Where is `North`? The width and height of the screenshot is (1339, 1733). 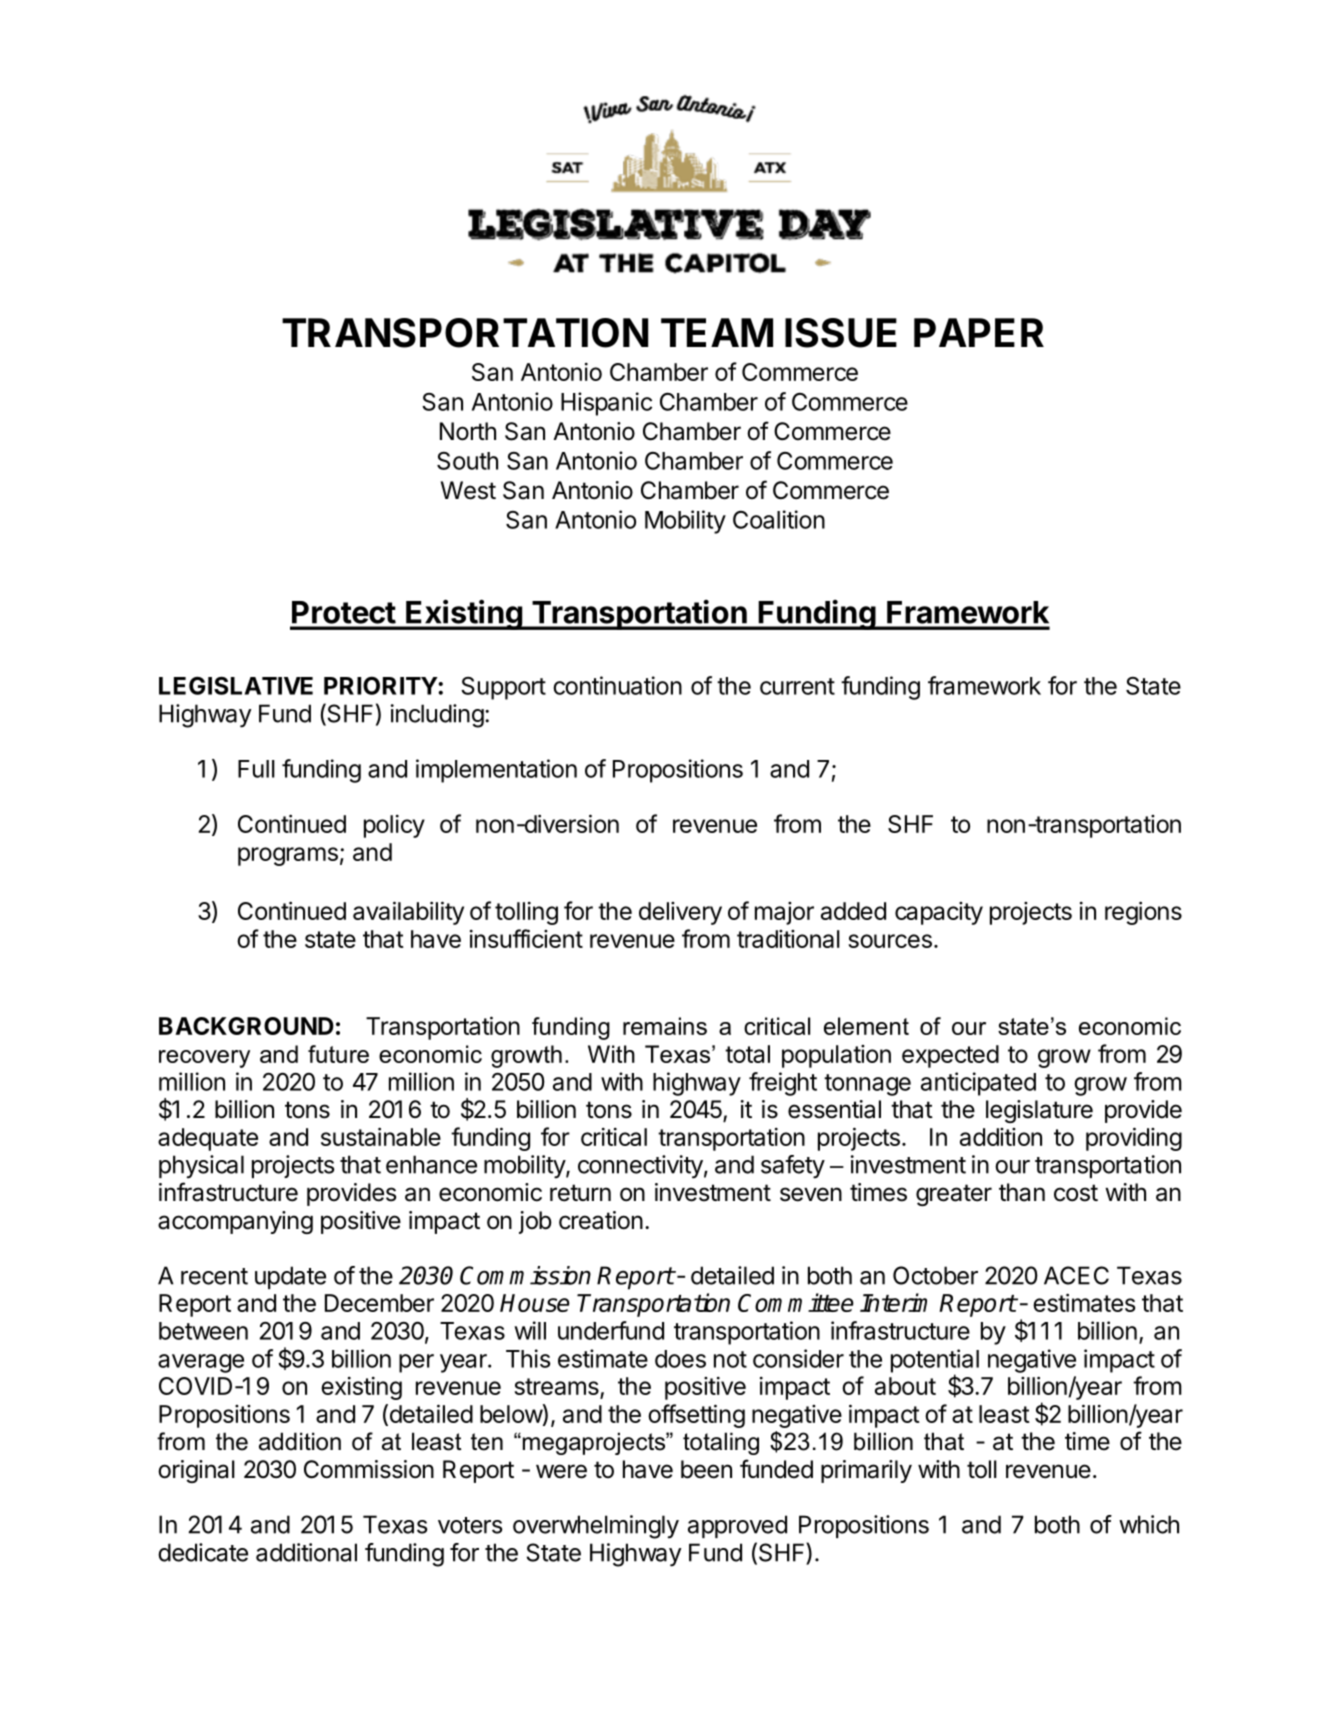 North is located at coordinates (468, 431).
